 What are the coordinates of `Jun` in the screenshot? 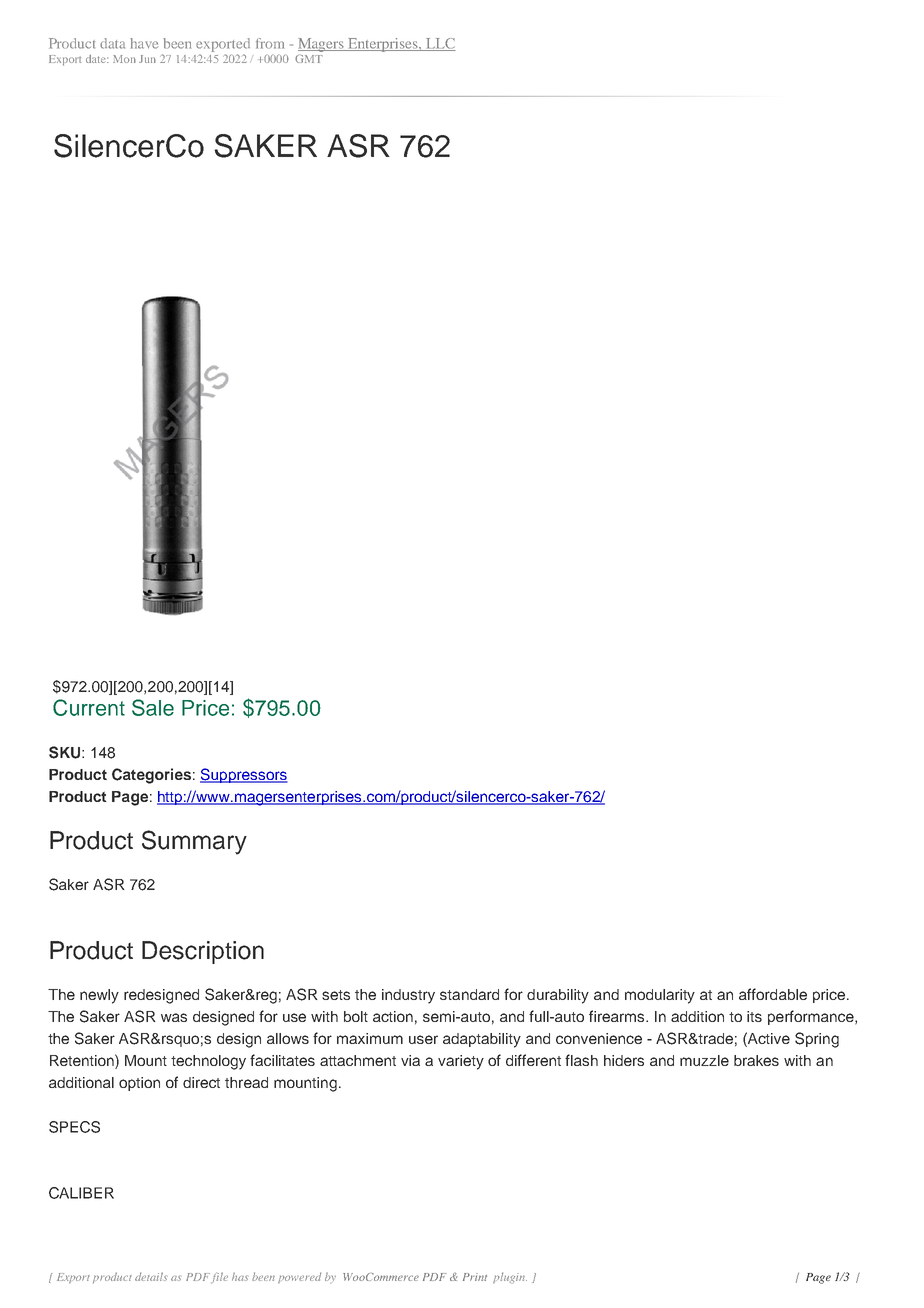 It's located at (147, 59).
